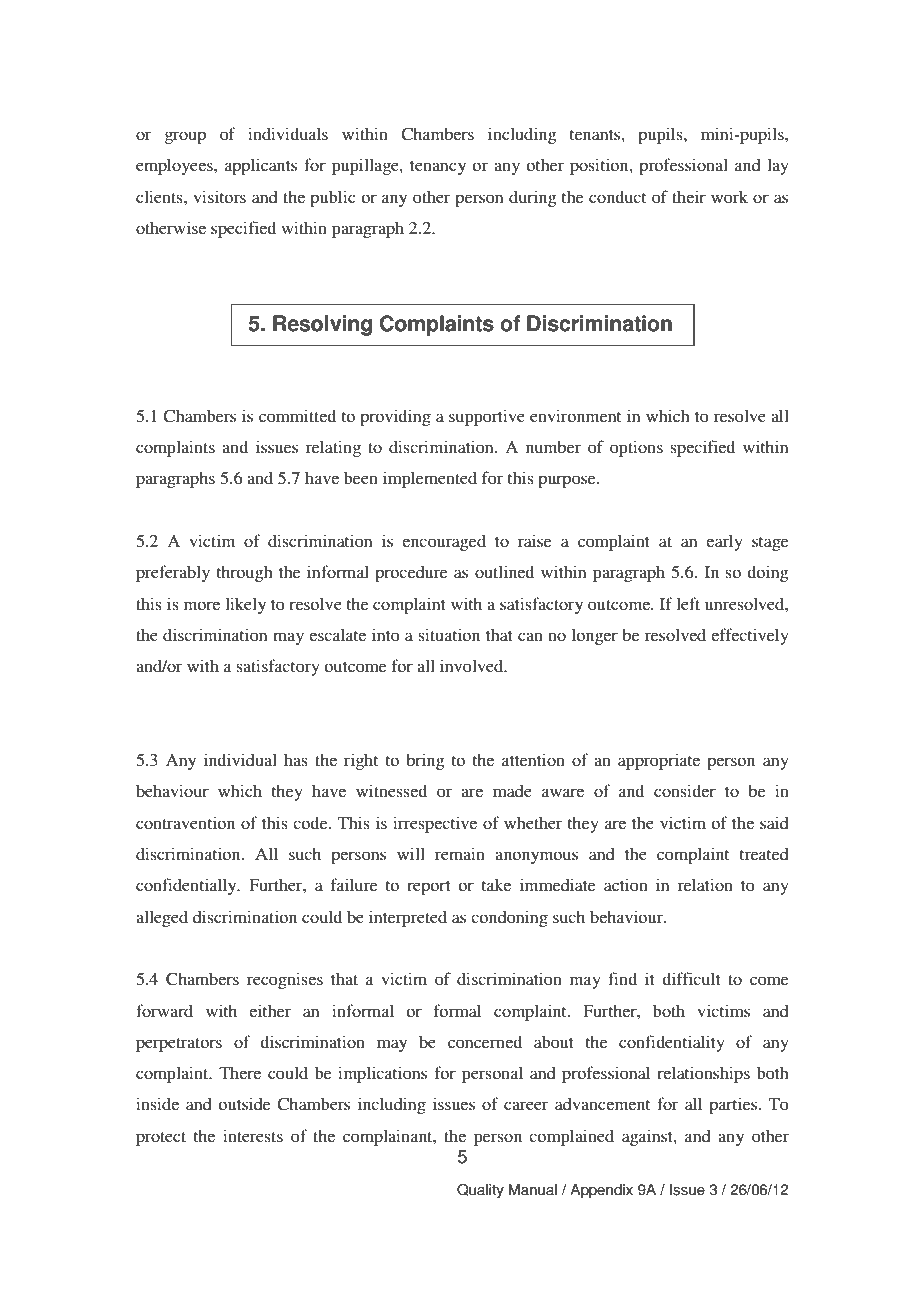  What do you see at coordinates (689, 196) in the image?
I see `their` at bounding box center [689, 196].
